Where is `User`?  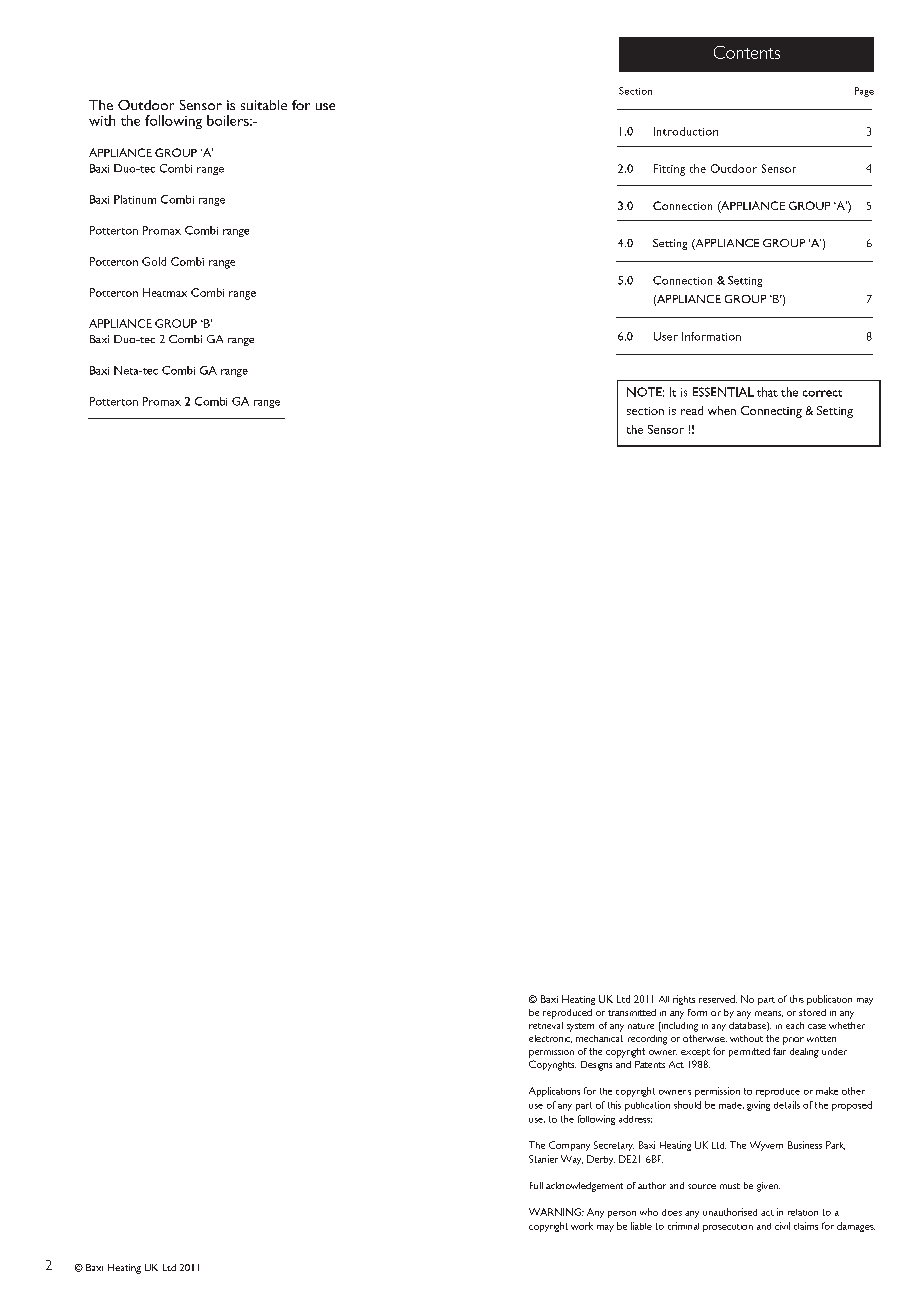 User is located at coordinates (666, 336).
